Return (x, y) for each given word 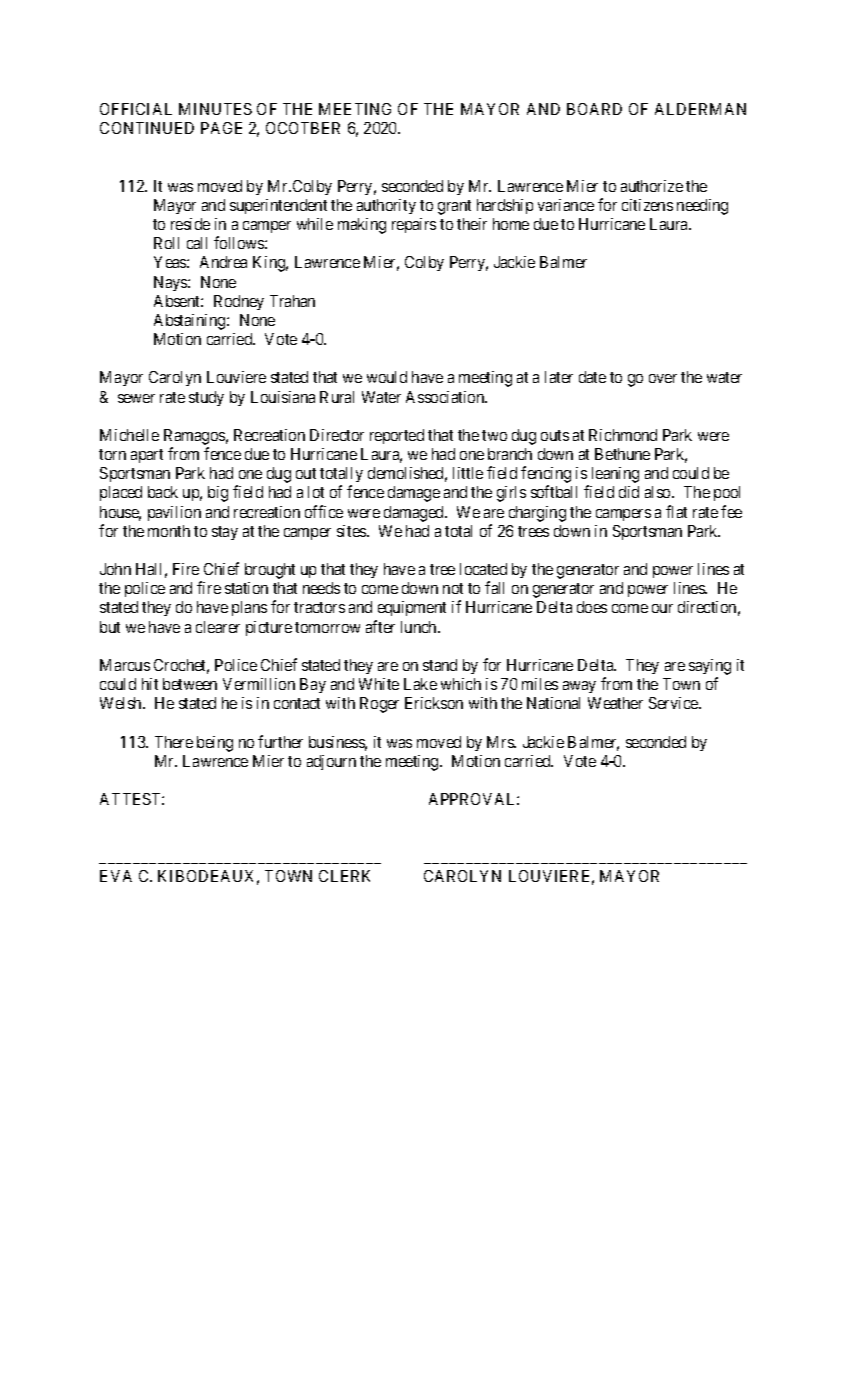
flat (676, 511)
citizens (647, 205)
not (453, 588)
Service (674, 703)
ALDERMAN (700, 109)
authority (386, 206)
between (190, 684)
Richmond (623, 435)
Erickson (434, 703)
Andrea (223, 262)
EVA (116, 876)
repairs (414, 225)
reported (397, 436)
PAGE (221, 128)
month (169, 531)
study (206, 398)
